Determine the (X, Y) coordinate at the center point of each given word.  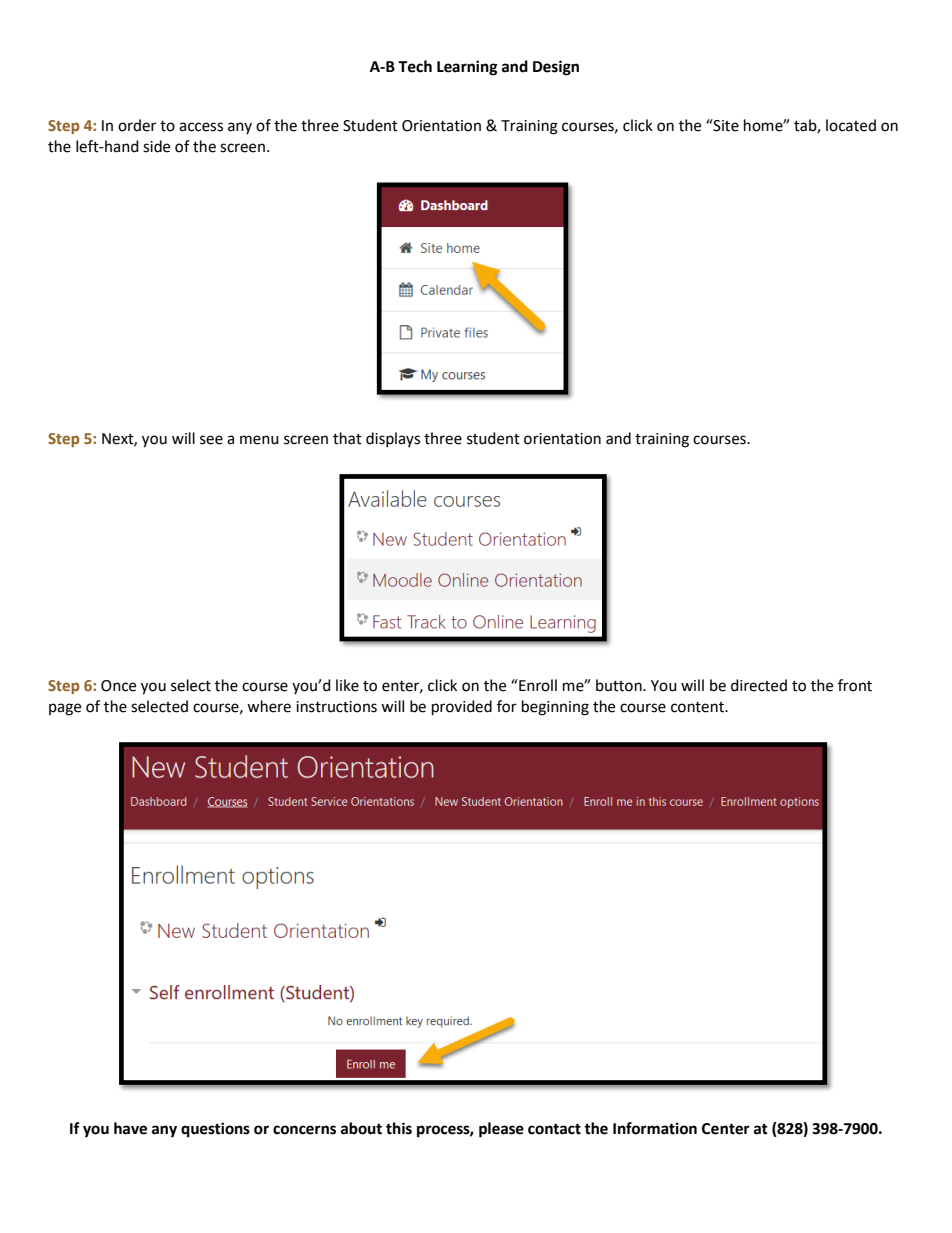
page (65, 709)
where (269, 706)
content (698, 707)
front (855, 685)
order (137, 125)
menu (259, 440)
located (851, 125)
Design (556, 68)
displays (393, 439)
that (347, 438)
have (130, 1128)
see (211, 440)
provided (462, 708)
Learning (467, 68)
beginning (555, 708)
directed (759, 685)
